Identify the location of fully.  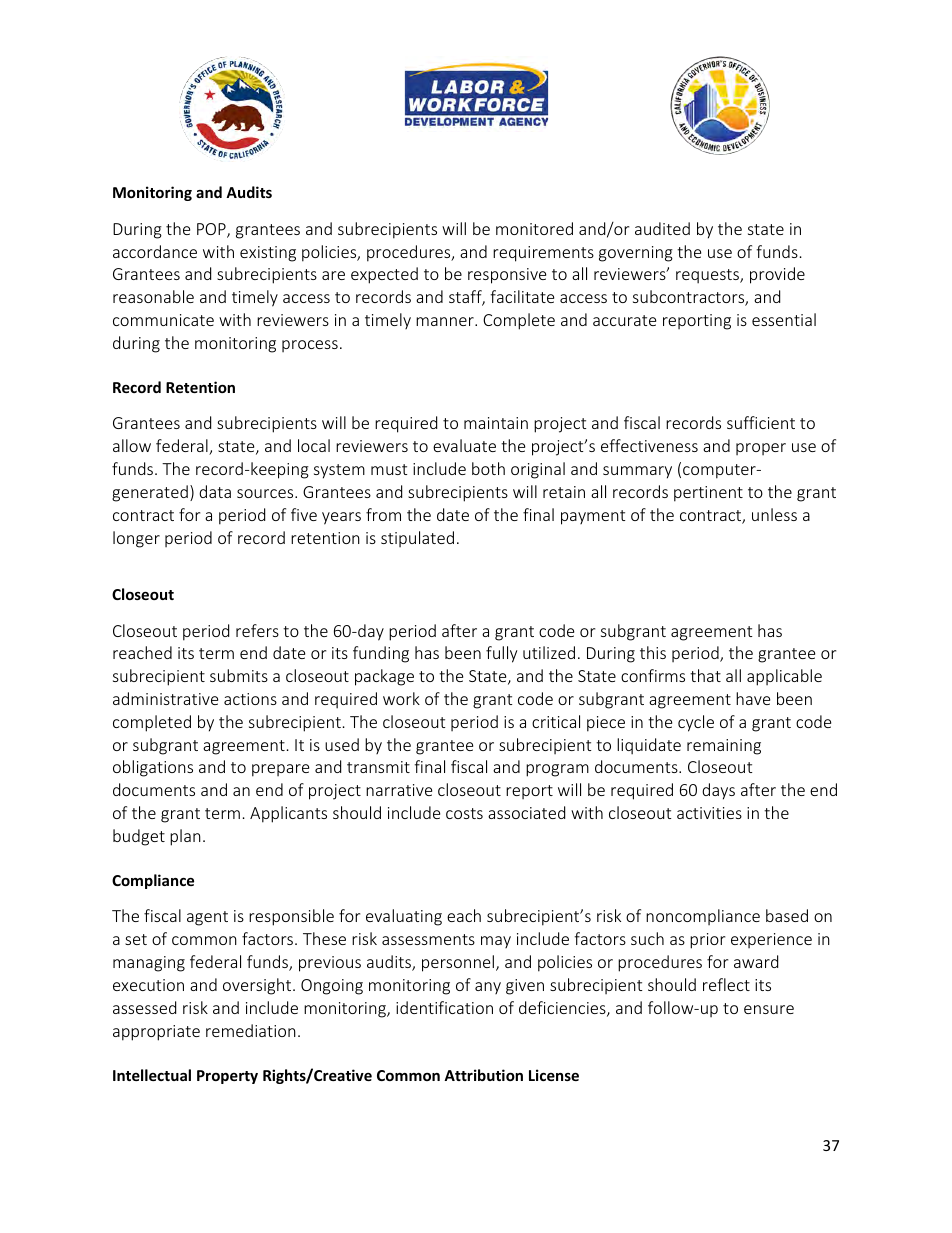
(501, 654).
